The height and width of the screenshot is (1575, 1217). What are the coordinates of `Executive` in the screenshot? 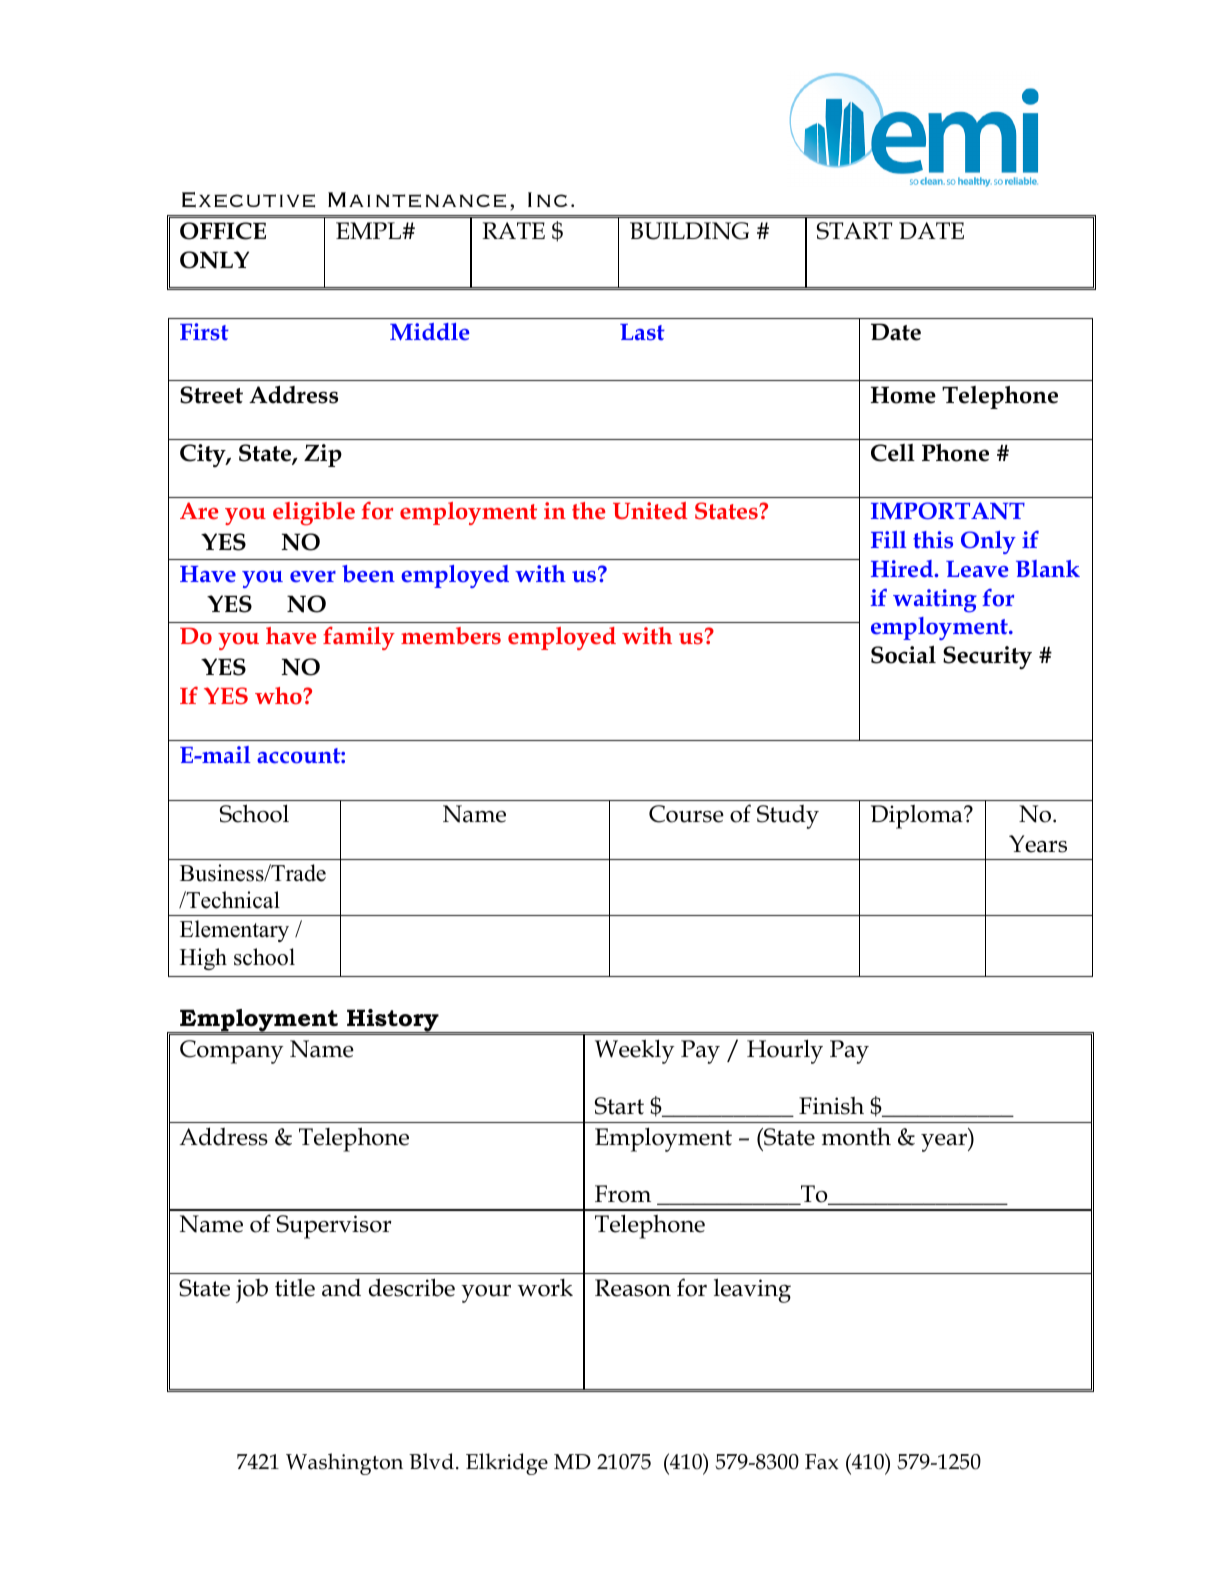 It's located at (248, 200).
